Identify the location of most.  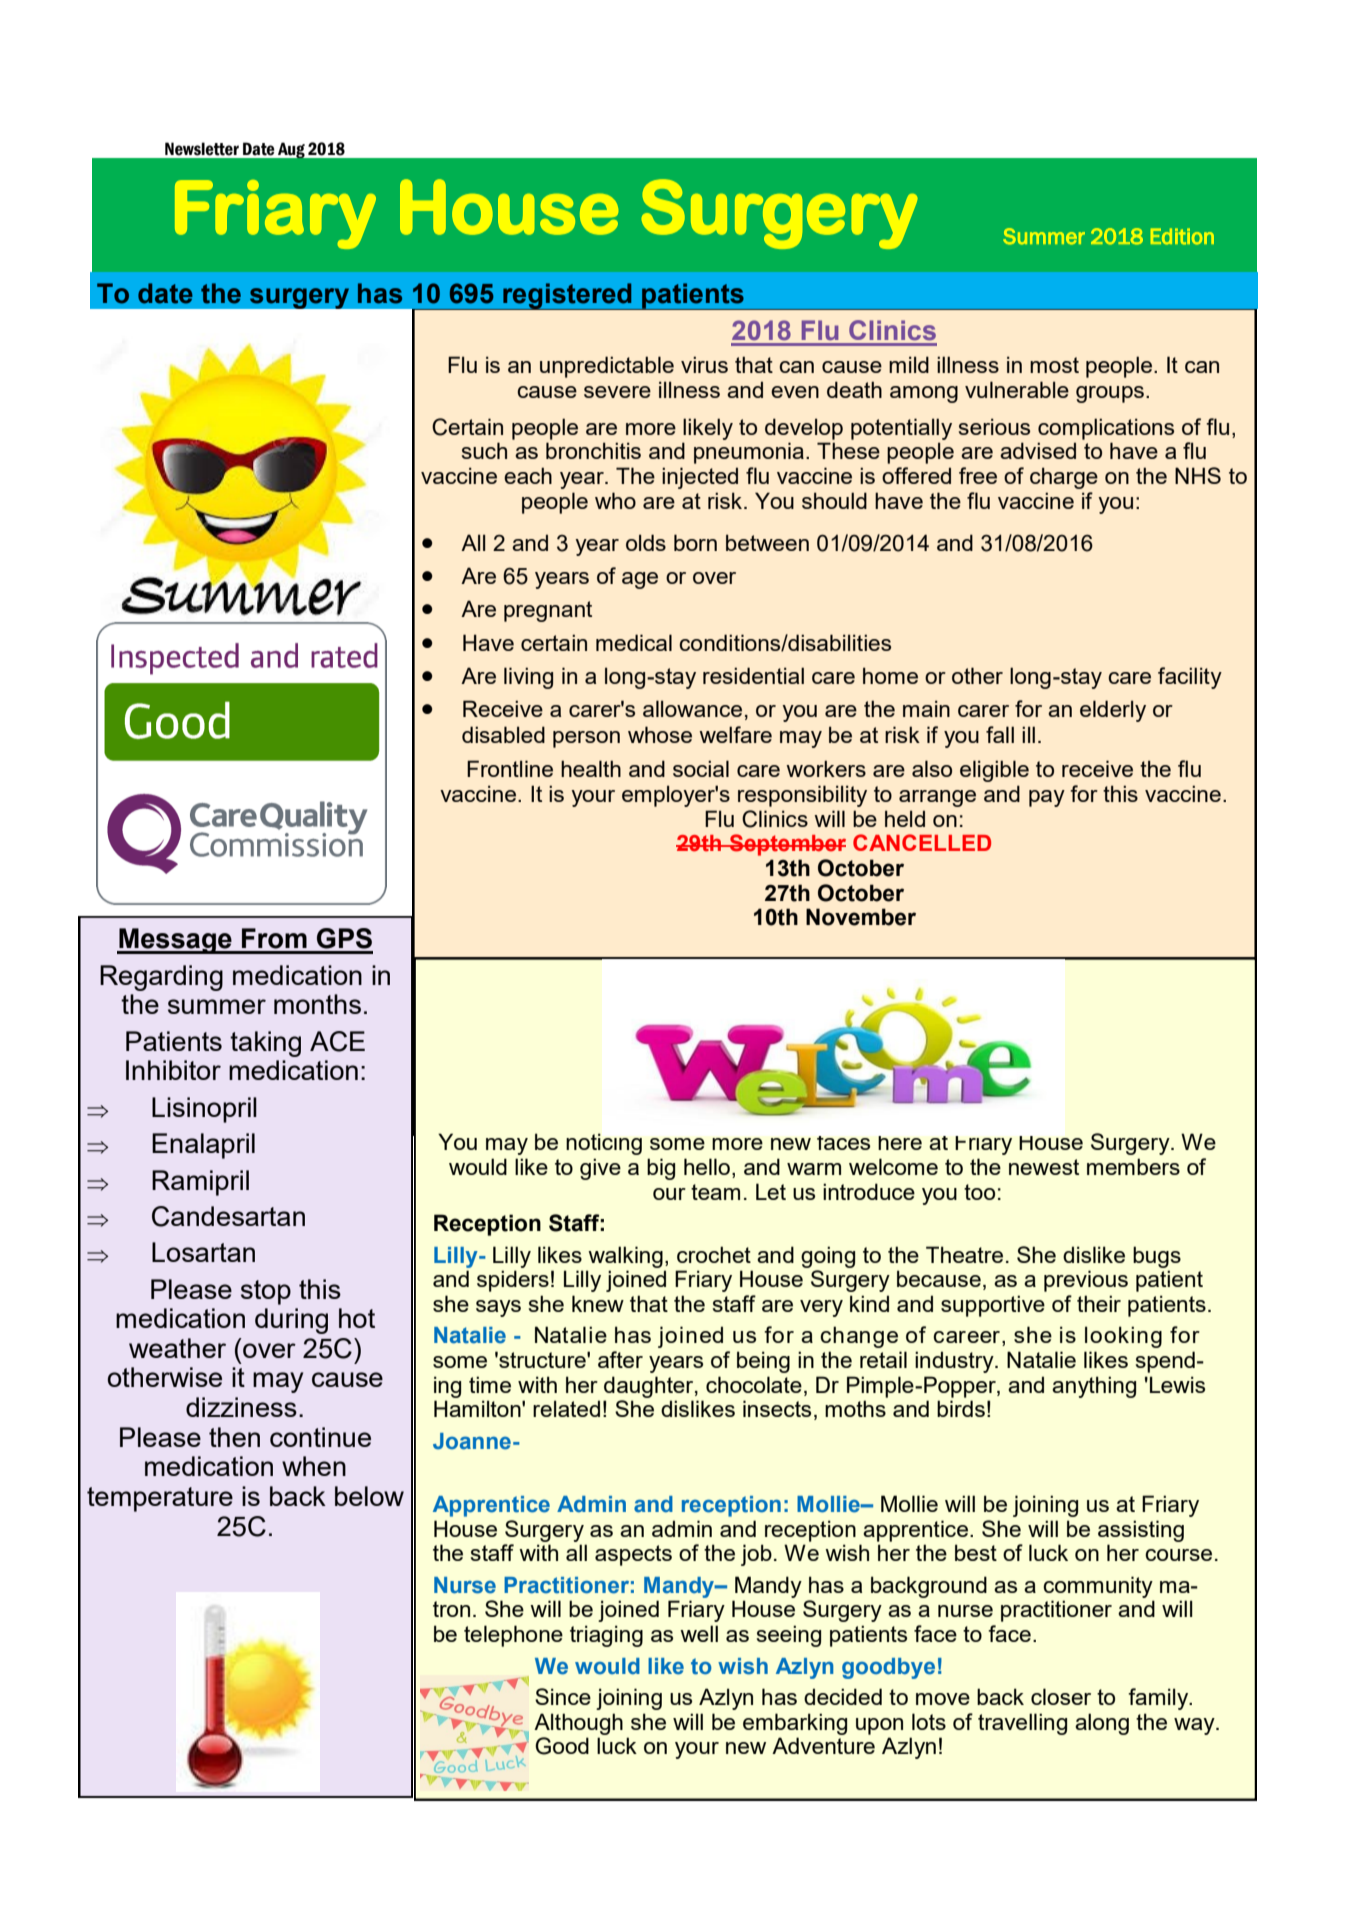
(1054, 365).
